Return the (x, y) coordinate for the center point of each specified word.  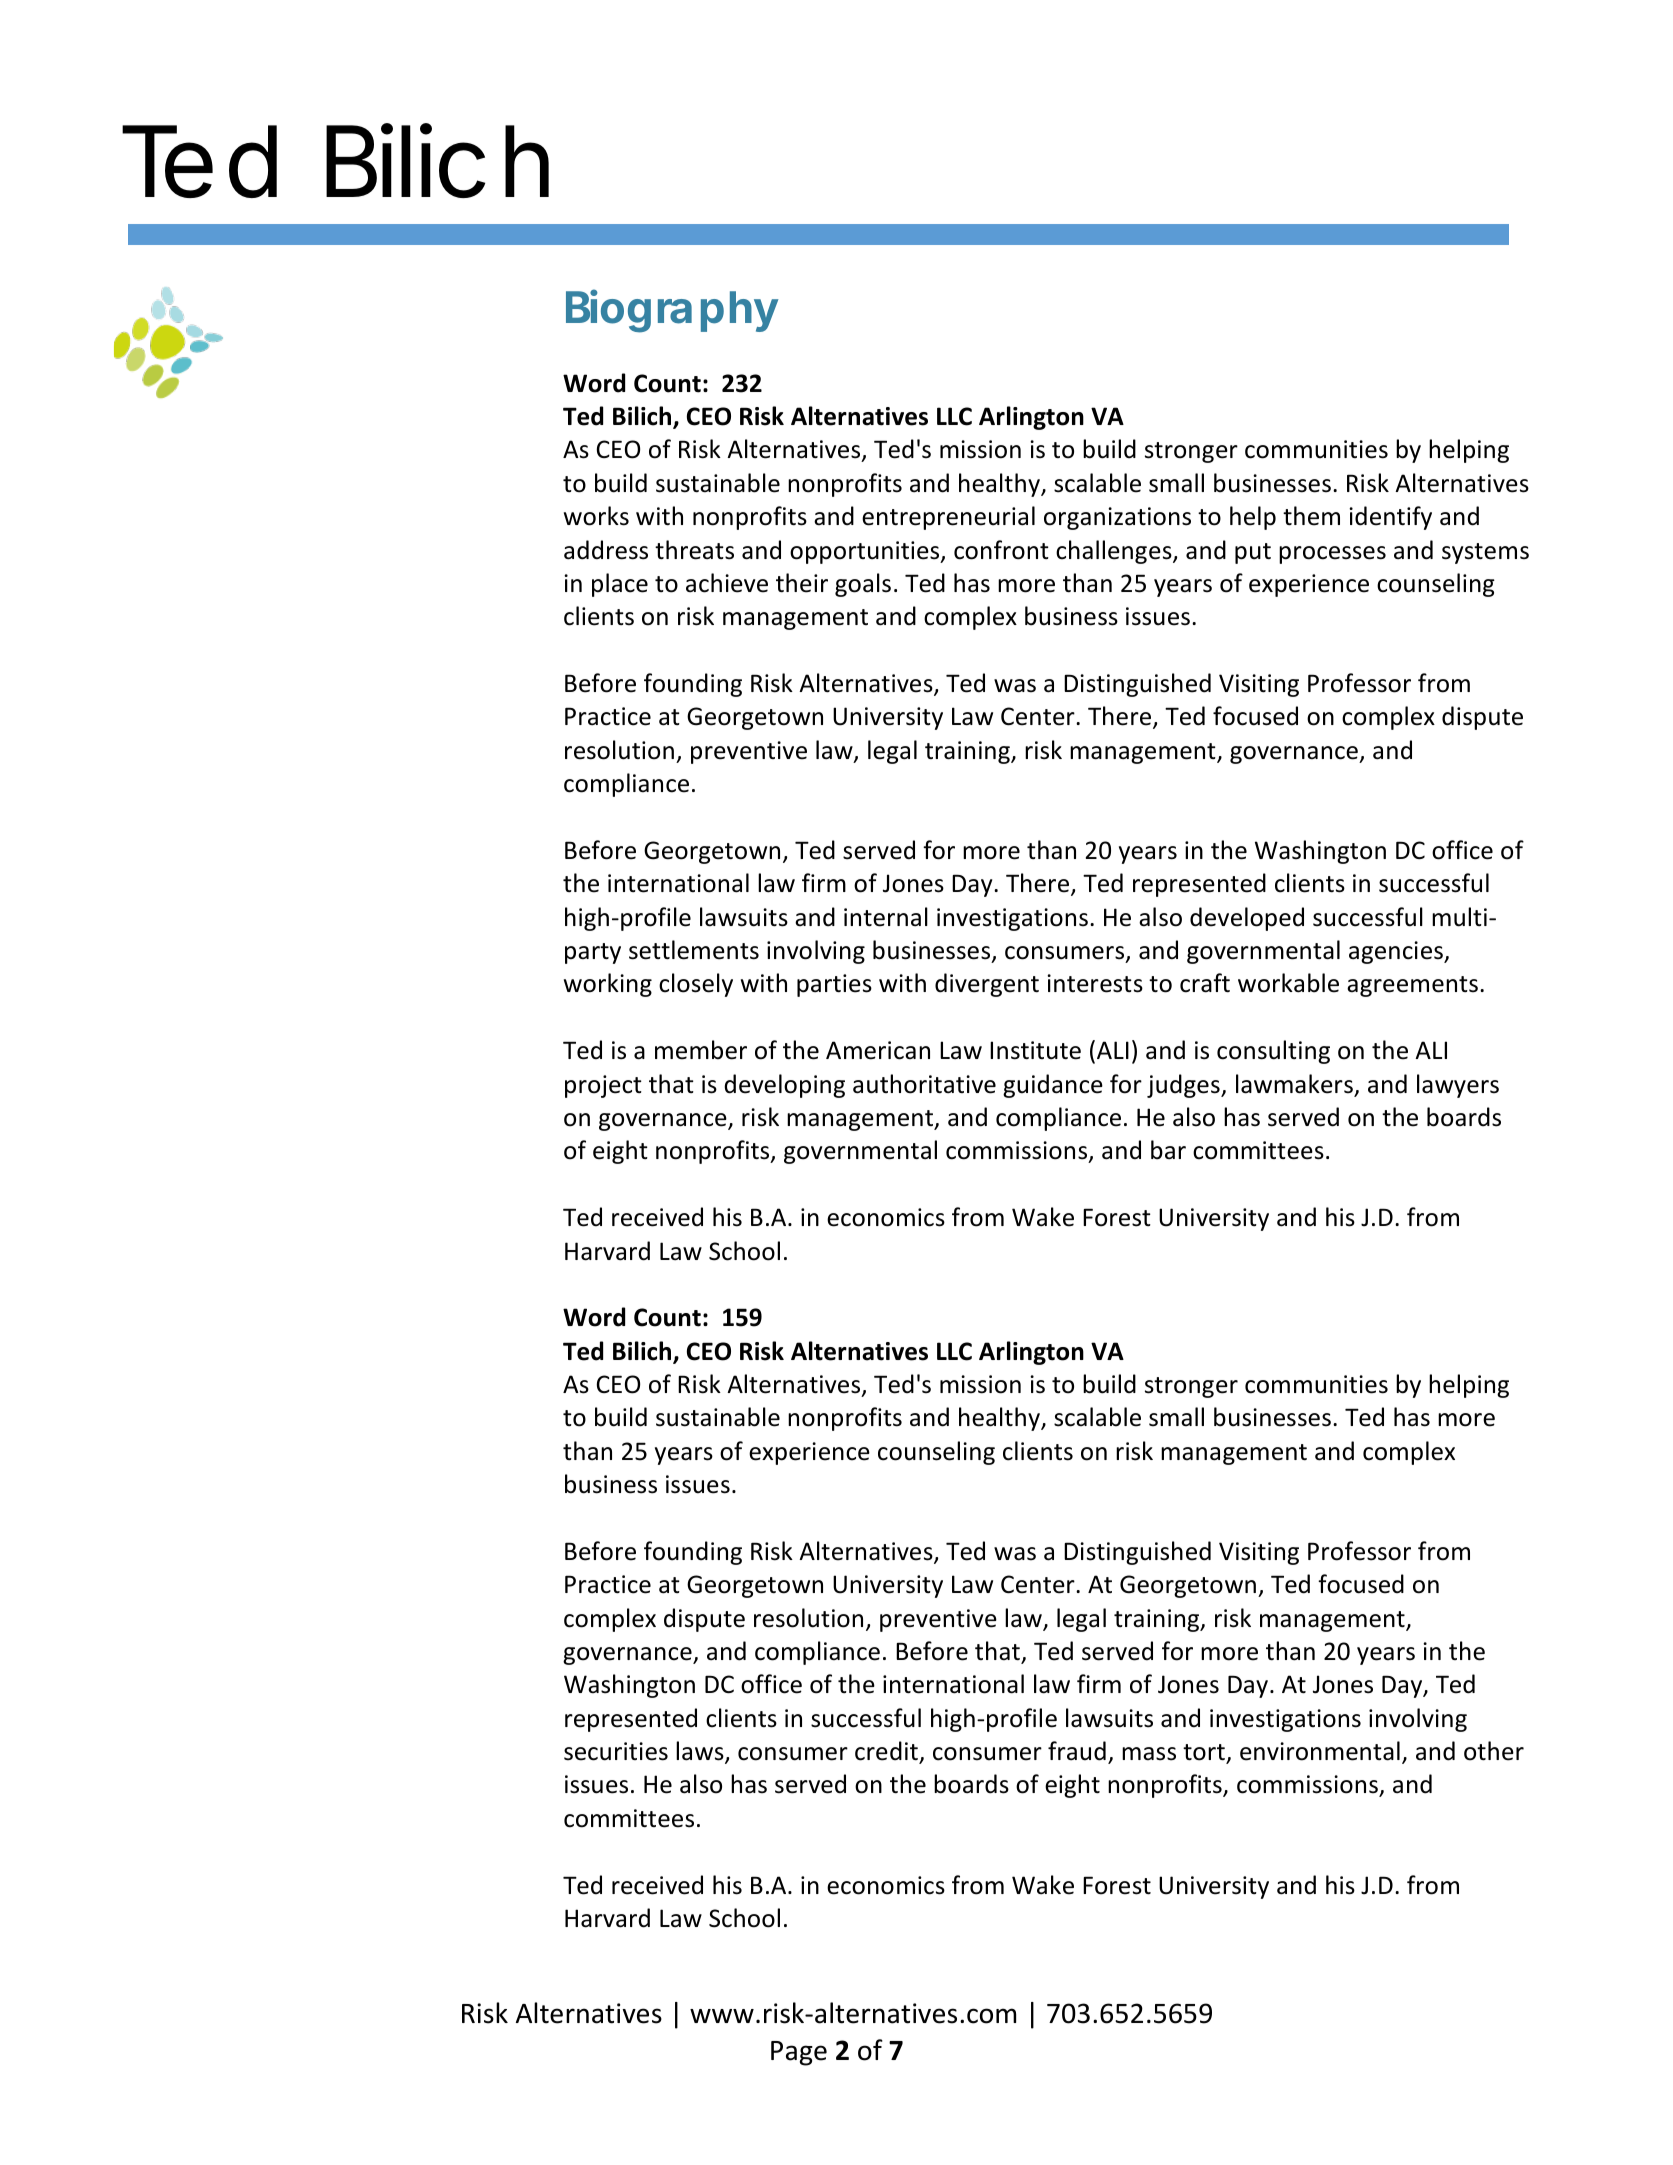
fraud (1077, 1751)
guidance (1053, 1086)
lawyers (1458, 1086)
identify (1390, 518)
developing (784, 1086)
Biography (672, 311)
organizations (1117, 518)
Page (799, 2053)
